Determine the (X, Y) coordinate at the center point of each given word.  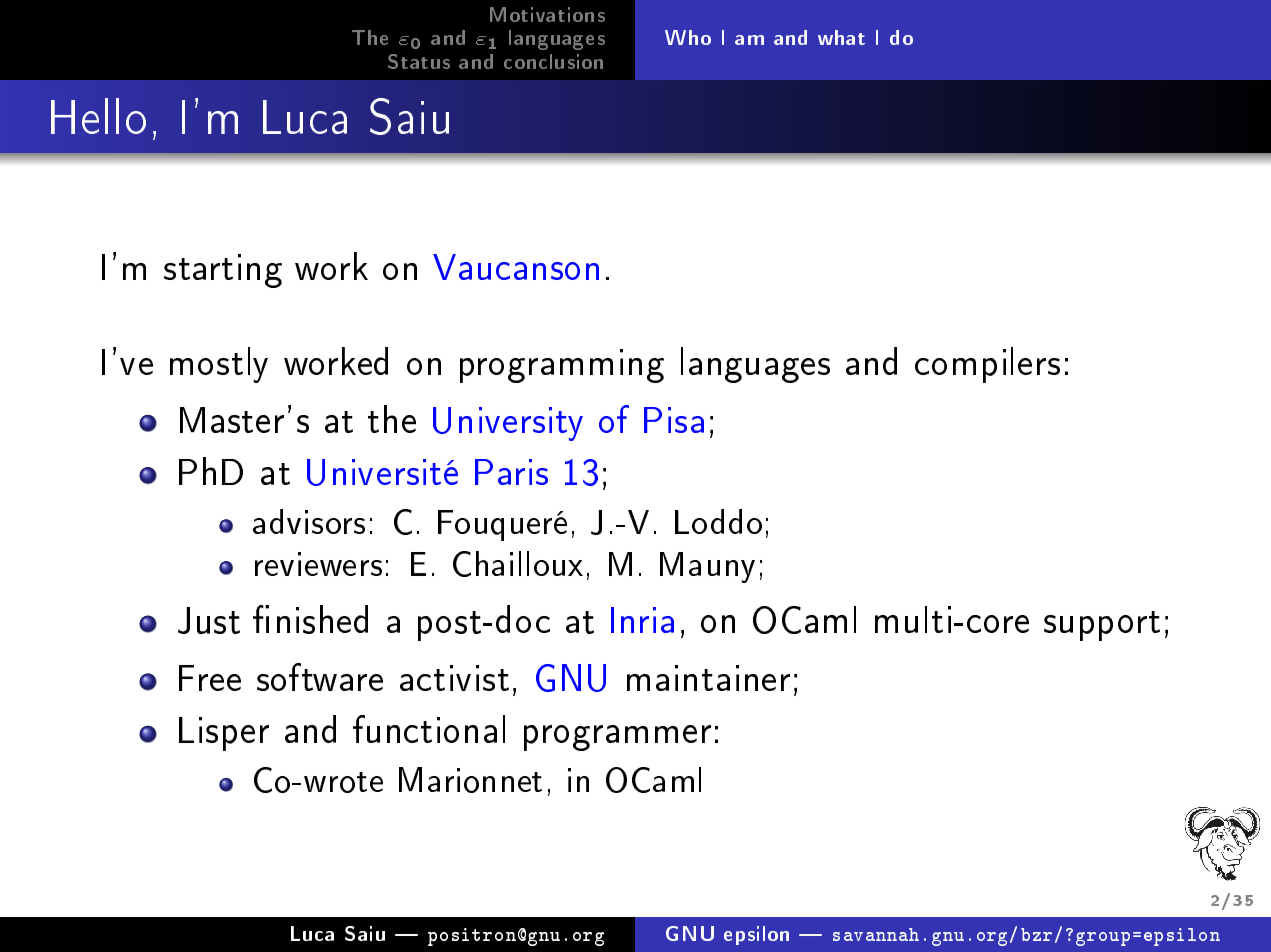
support (1102, 626)
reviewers (318, 564)
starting (223, 271)
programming (562, 366)
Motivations (547, 14)
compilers (987, 365)
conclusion (553, 61)
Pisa (674, 420)
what (841, 37)
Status (419, 61)
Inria (642, 620)
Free (210, 678)
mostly (219, 365)
